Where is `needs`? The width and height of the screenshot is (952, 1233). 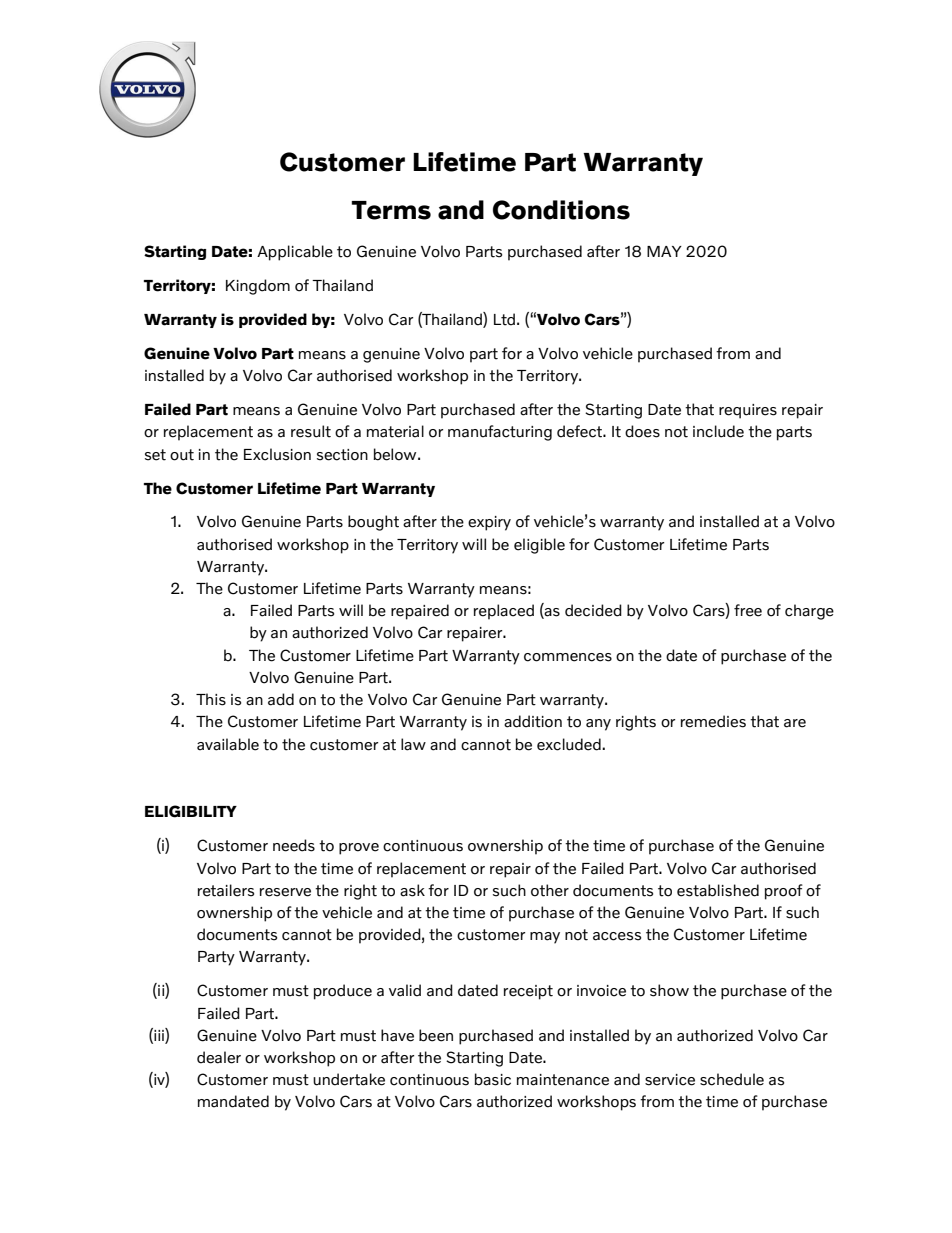
needs is located at coordinates (294, 845).
